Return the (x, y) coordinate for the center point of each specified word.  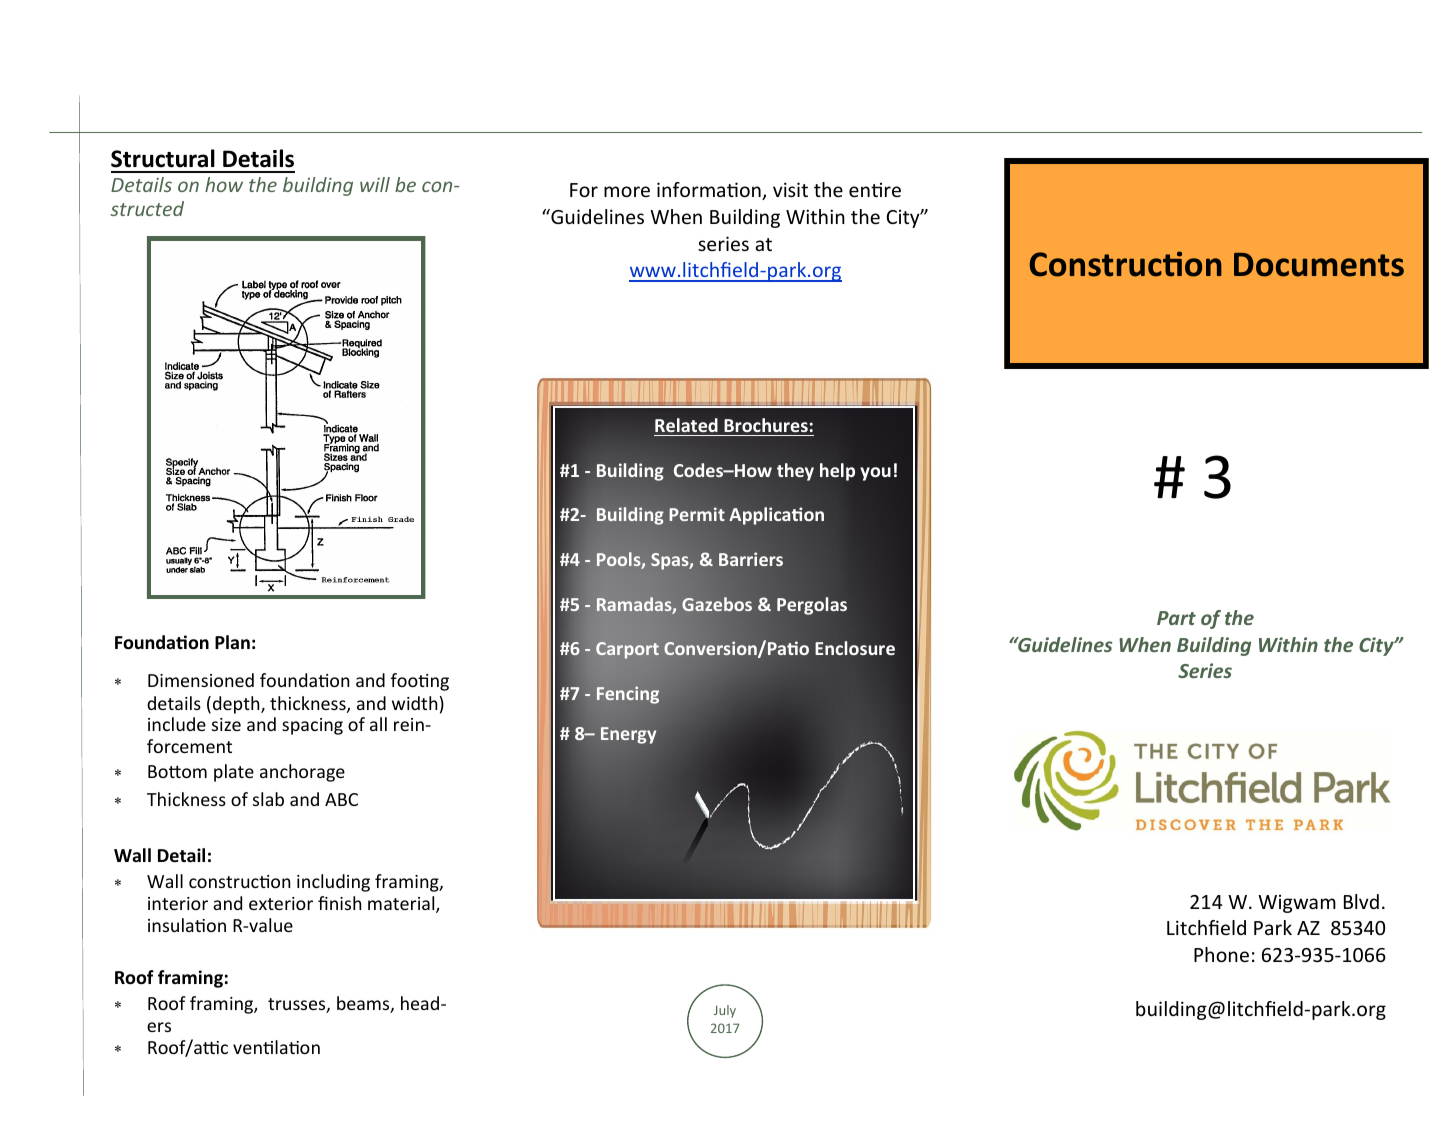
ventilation (276, 1047)
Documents (1319, 265)
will (375, 184)
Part (1176, 618)
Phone (1221, 954)
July (725, 1011)
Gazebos (717, 604)
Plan (232, 642)
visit (790, 189)
